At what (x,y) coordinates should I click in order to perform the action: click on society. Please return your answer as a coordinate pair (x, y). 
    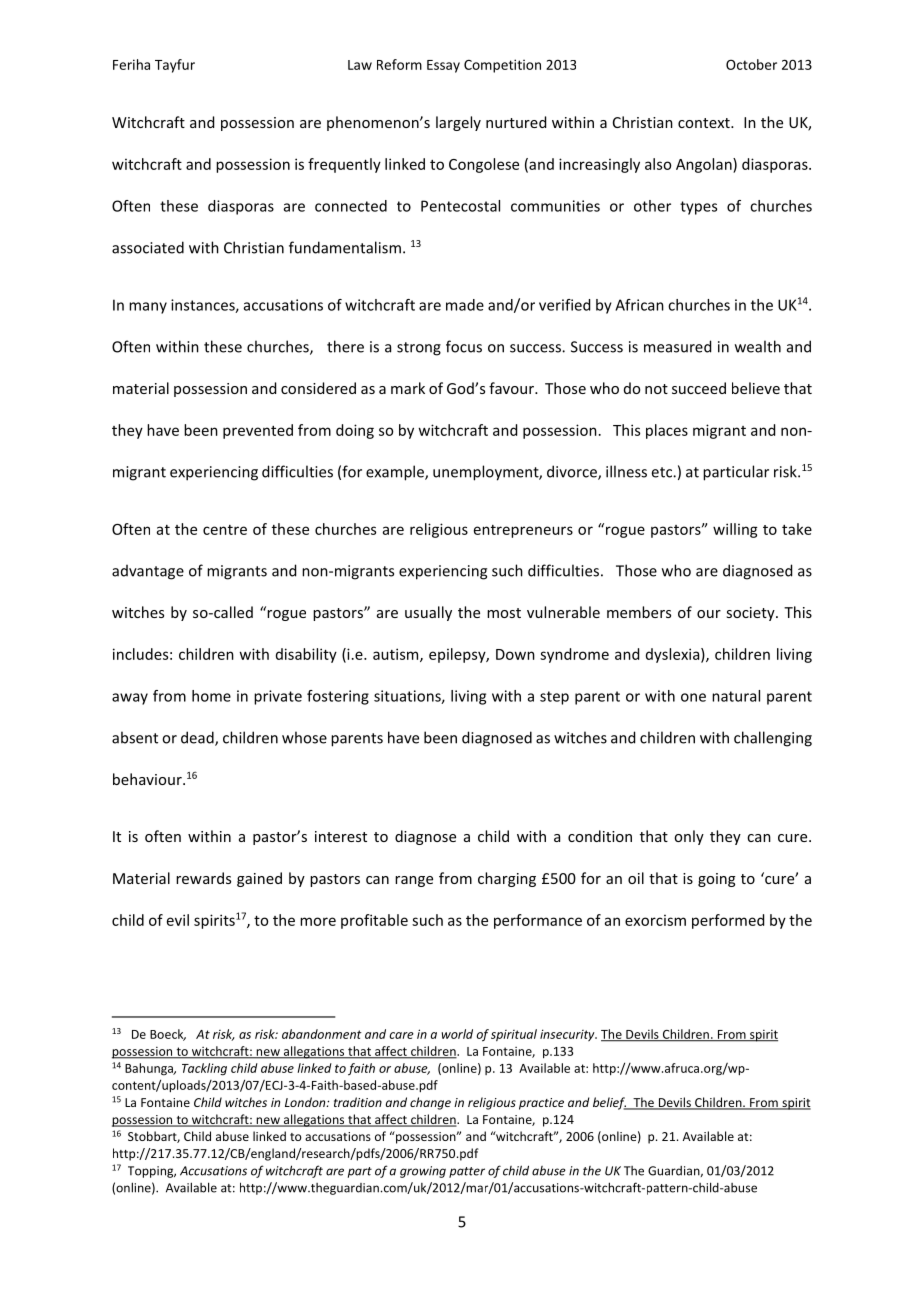
    Looking at the image, I should click on (751, 614).
